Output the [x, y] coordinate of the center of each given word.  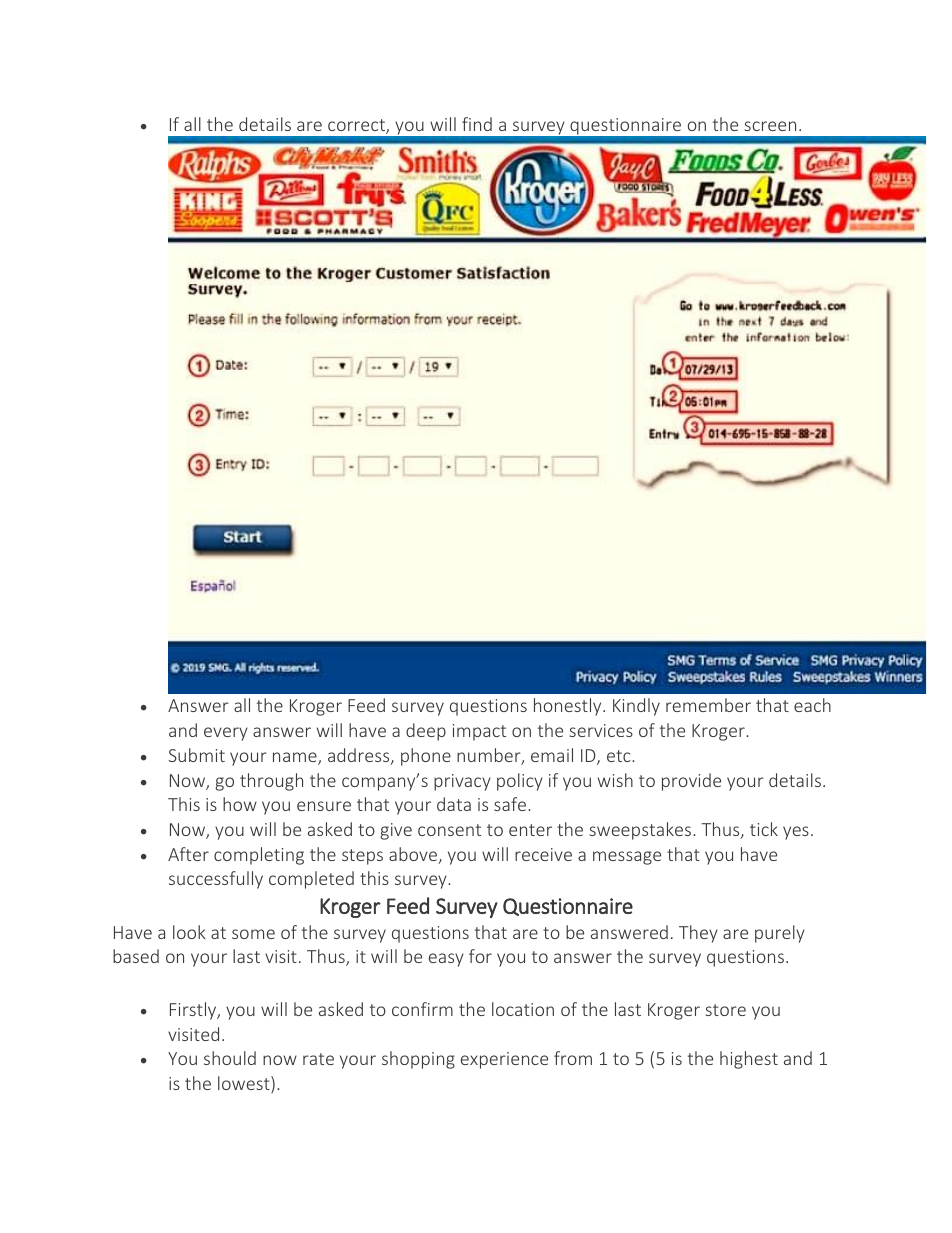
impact [479, 732]
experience [504, 1060]
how [240, 804]
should [230, 1058]
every [226, 734]
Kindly [636, 707]
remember [708, 705]
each [812, 705]
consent [449, 830]
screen [770, 126]
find [477, 124]
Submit [197, 755]
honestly [569, 707]
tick [764, 829]
